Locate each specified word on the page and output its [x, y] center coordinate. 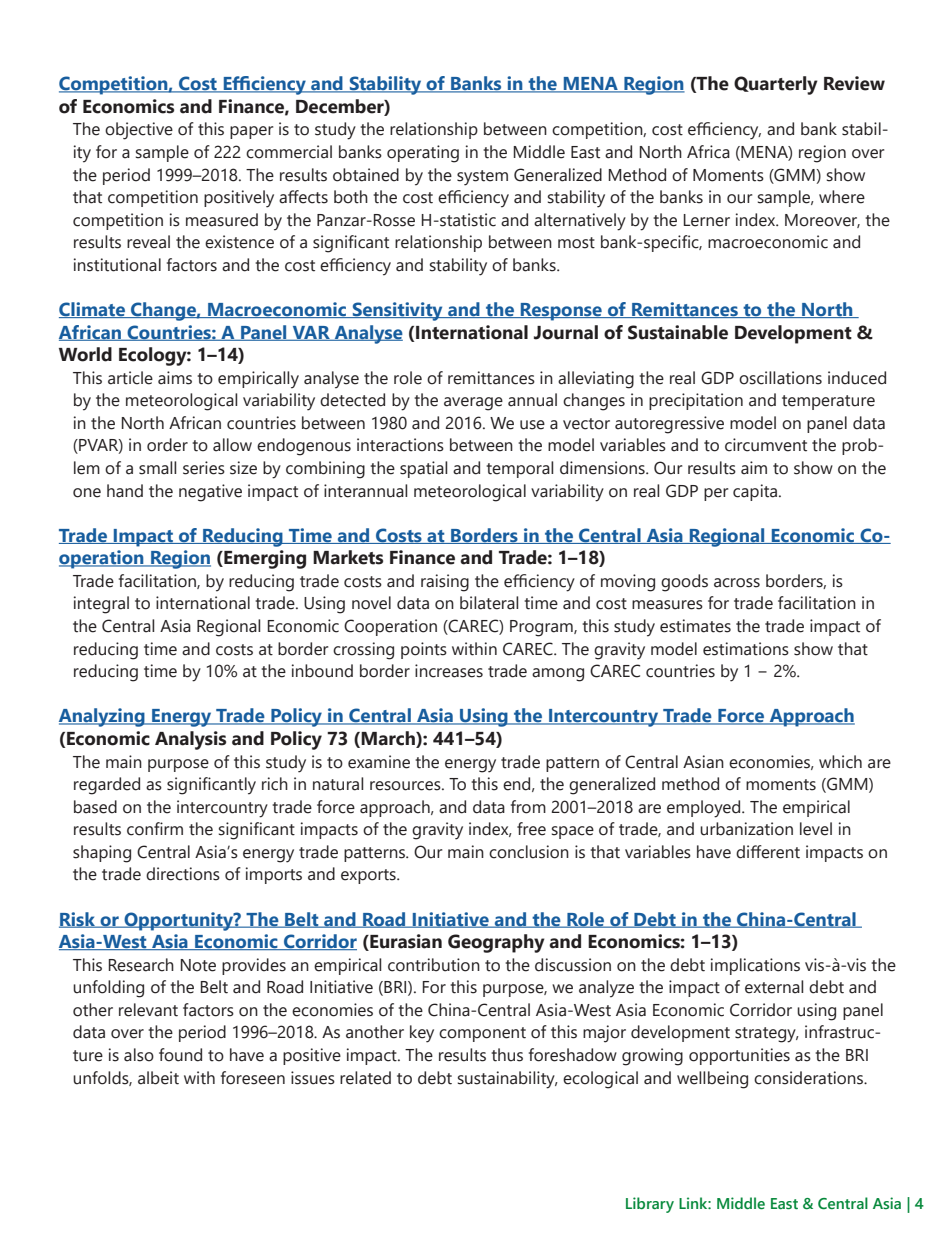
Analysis [190, 740]
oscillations [780, 378]
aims [175, 378]
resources [406, 786]
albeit [158, 1078]
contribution [434, 965]
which [840, 762]
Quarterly [776, 85]
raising [445, 583]
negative [210, 493]
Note [198, 965]
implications [755, 966]
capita [756, 492]
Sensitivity [397, 311]
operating [423, 154]
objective [139, 131]
